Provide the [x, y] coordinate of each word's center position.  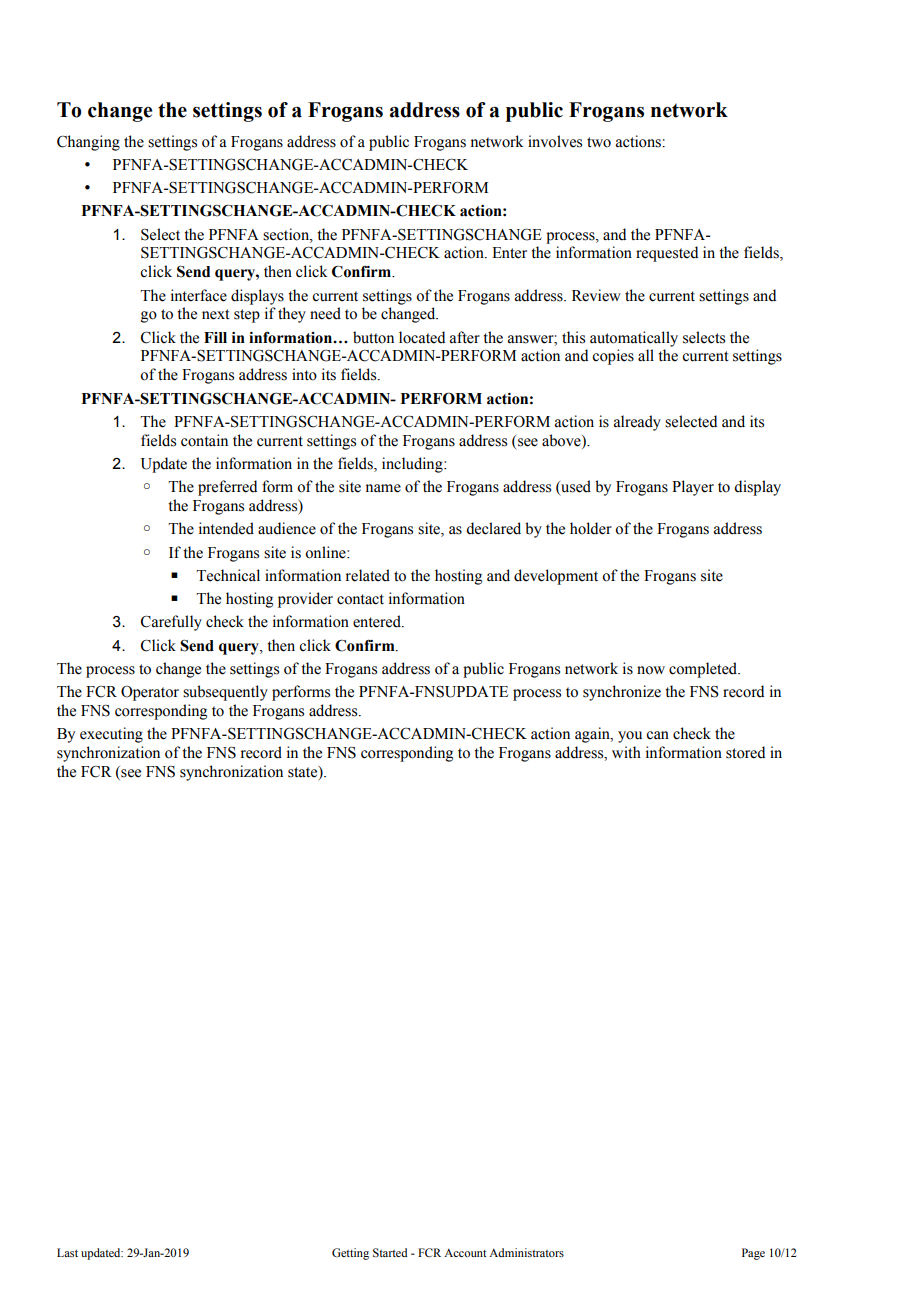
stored [745, 752]
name [383, 488]
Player [693, 488]
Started [390, 1252]
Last [67, 1252]
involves [555, 141]
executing [111, 735]
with [626, 752]
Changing [88, 143]
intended [226, 528]
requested [667, 254]
